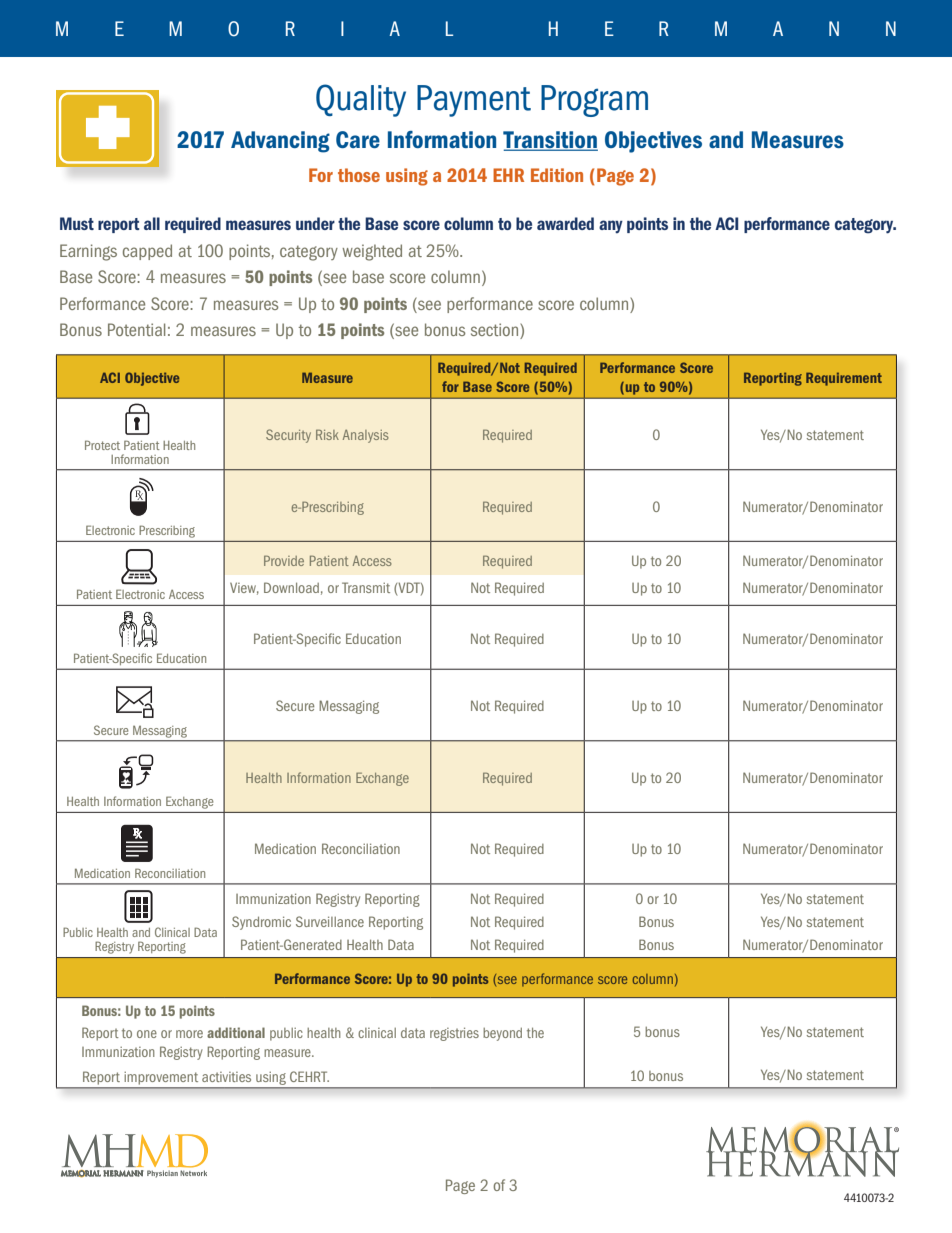 The image size is (952, 1233). What do you see at coordinates (454, 1034) in the page?
I see `registries` at bounding box center [454, 1034].
